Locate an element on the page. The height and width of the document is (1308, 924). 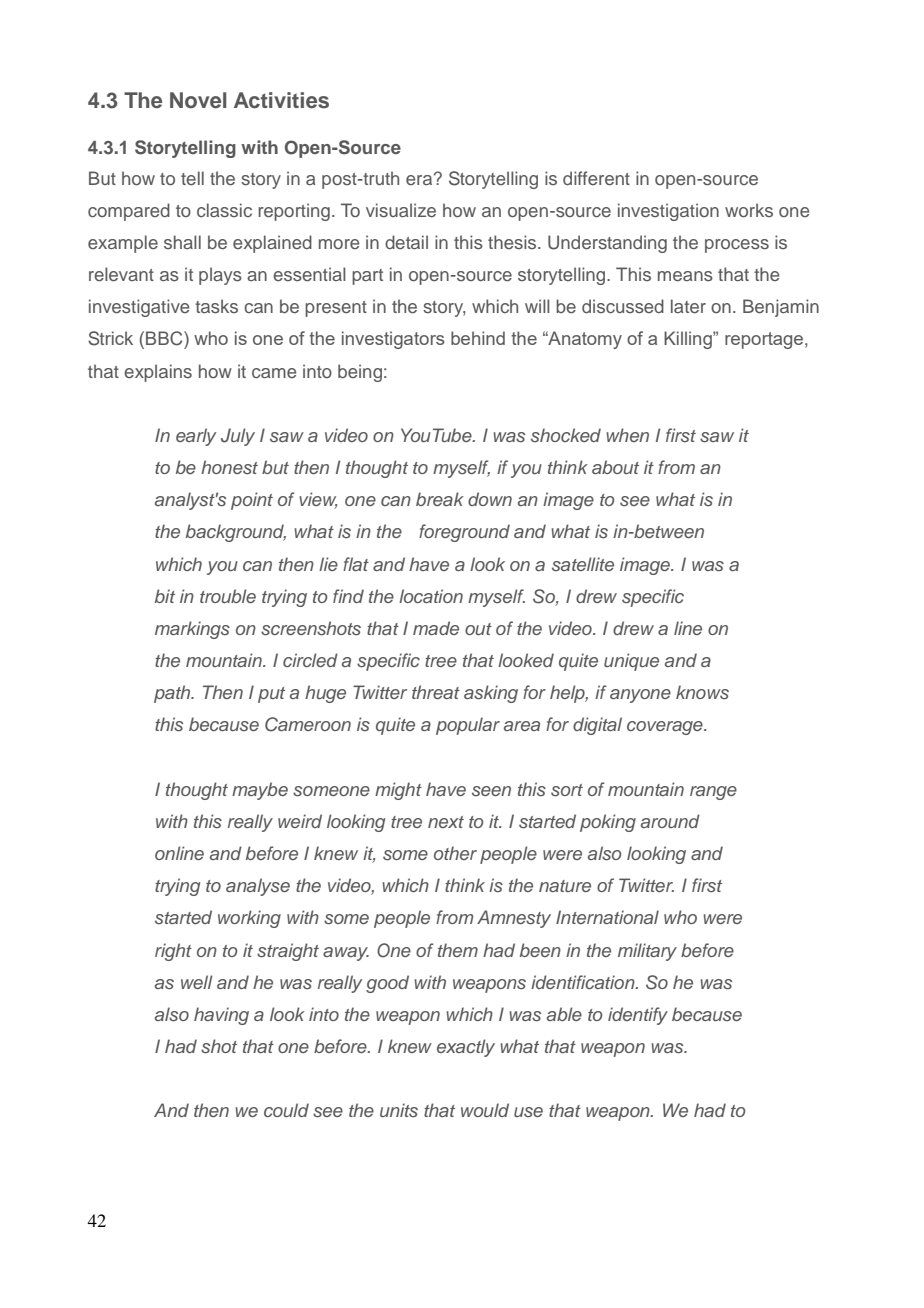
exactly is located at coordinates (466, 1048).
